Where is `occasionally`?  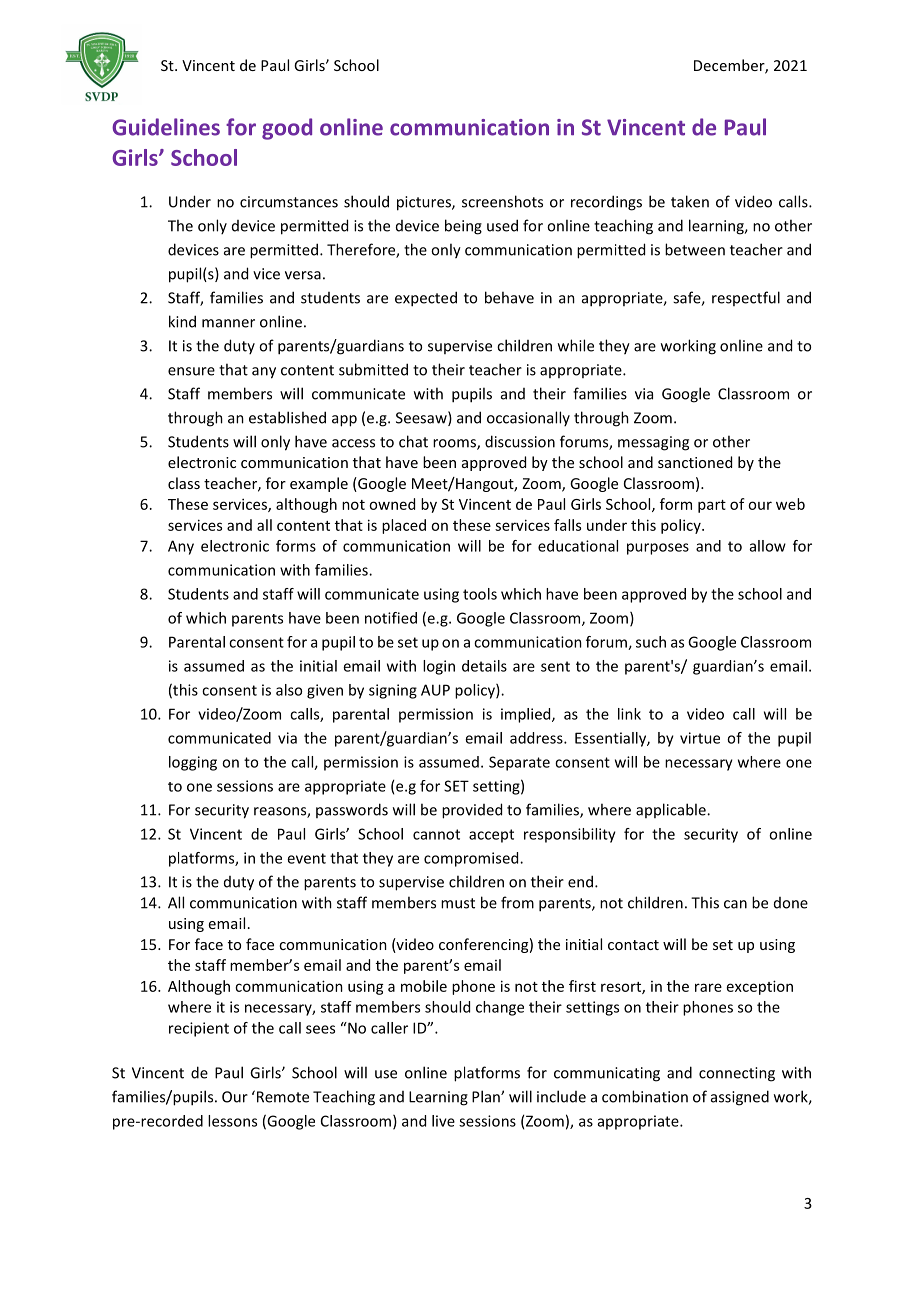 occasionally is located at coordinates (528, 418).
